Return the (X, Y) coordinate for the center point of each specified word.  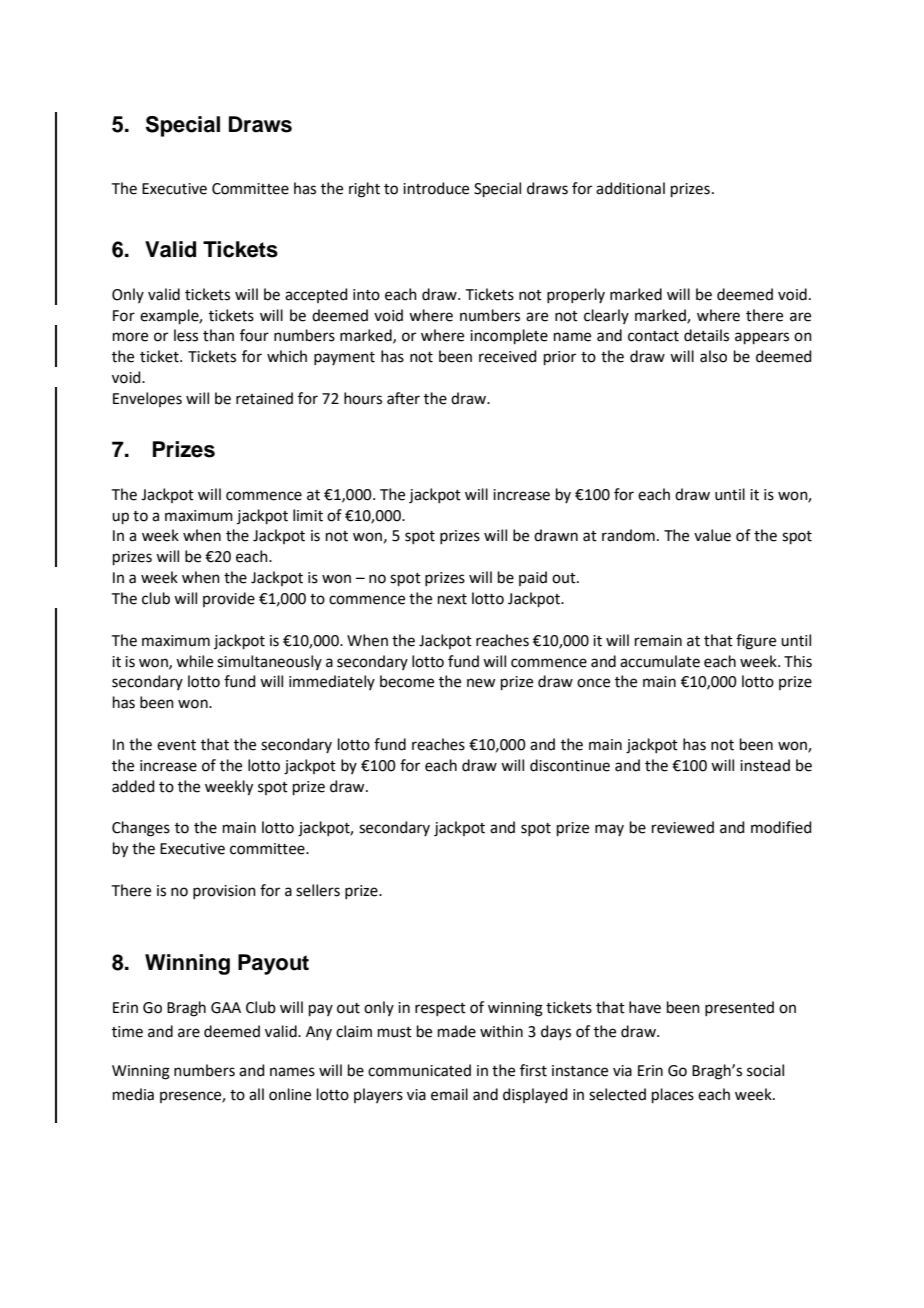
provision (224, 892)
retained (264, 398)
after (403, 398)
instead (765, 765)
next (452, 599)
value (712, 535)
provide (229, 599)
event (176, 745)
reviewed (683, 827)
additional (630, 188)
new (481, 683)
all (256, 1094)
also (713, 356)
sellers (318, 890)
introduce (436, 188)
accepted (316, 295)
